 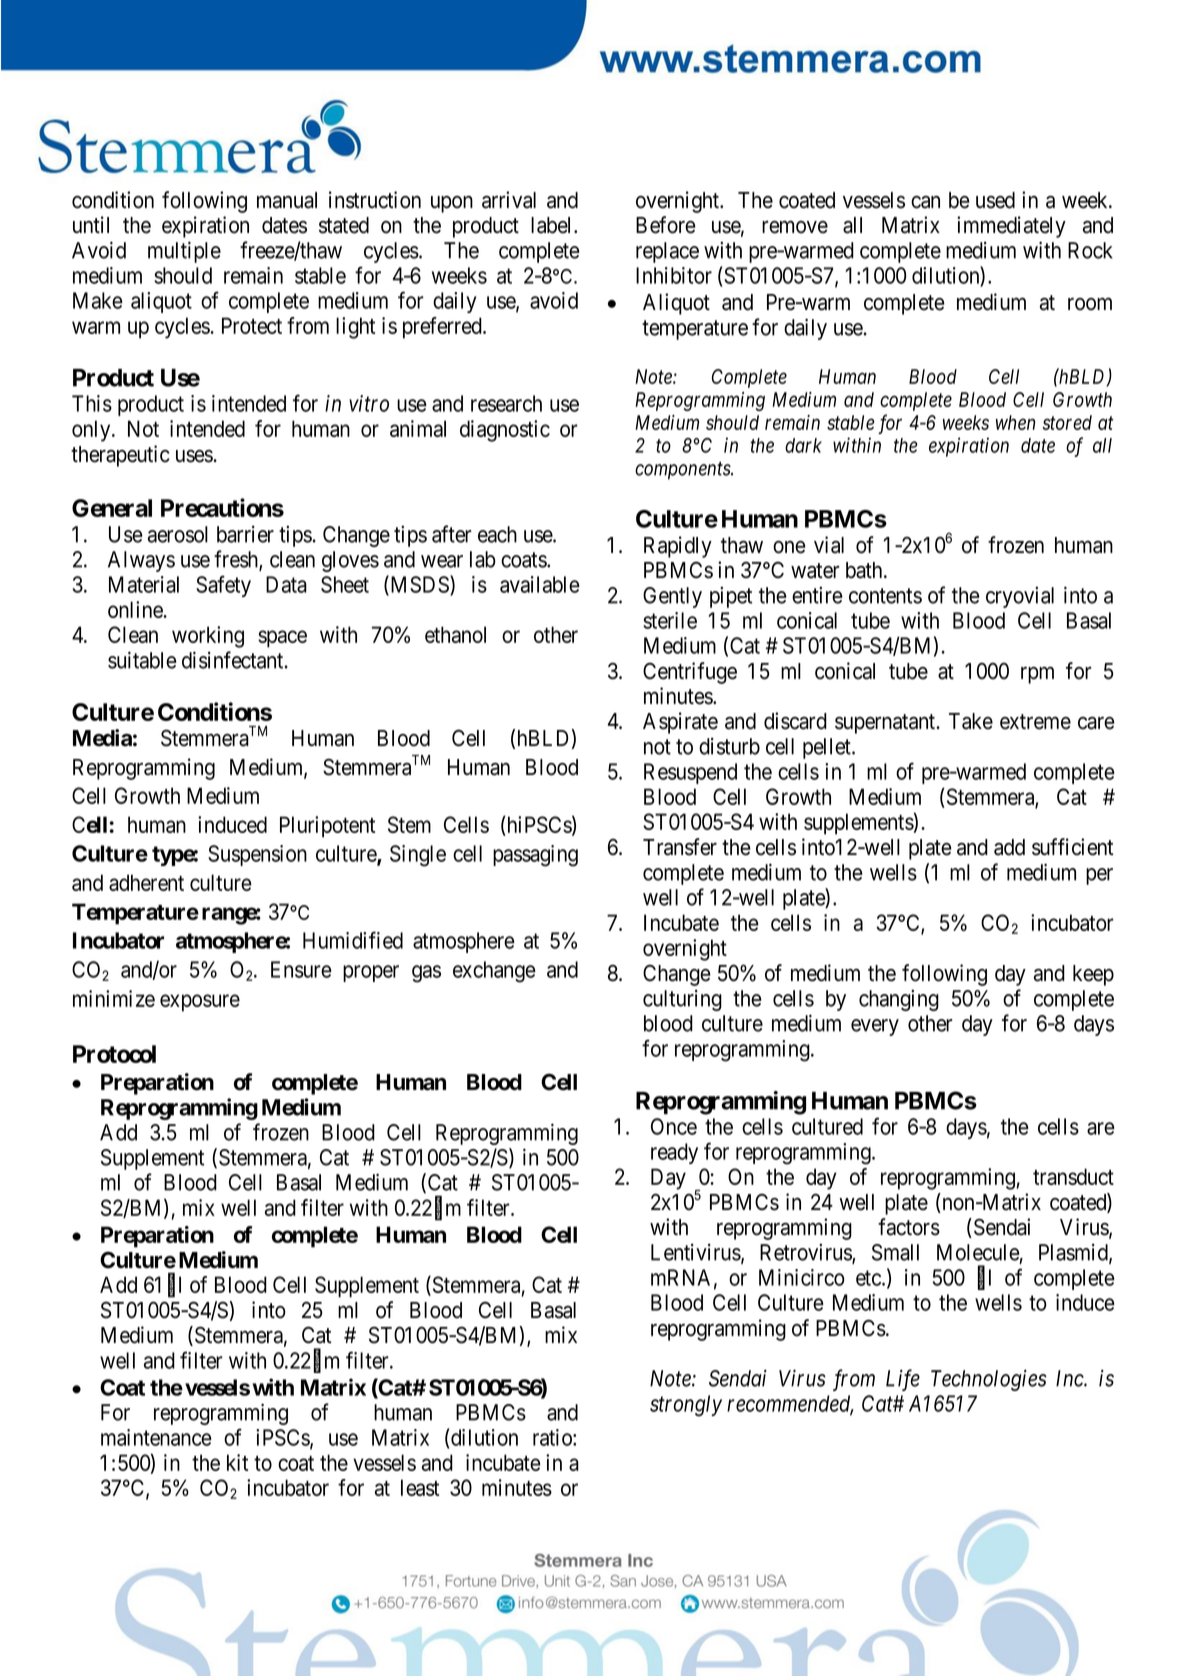 I want to click on kit, so click(x=237, y=1462).
